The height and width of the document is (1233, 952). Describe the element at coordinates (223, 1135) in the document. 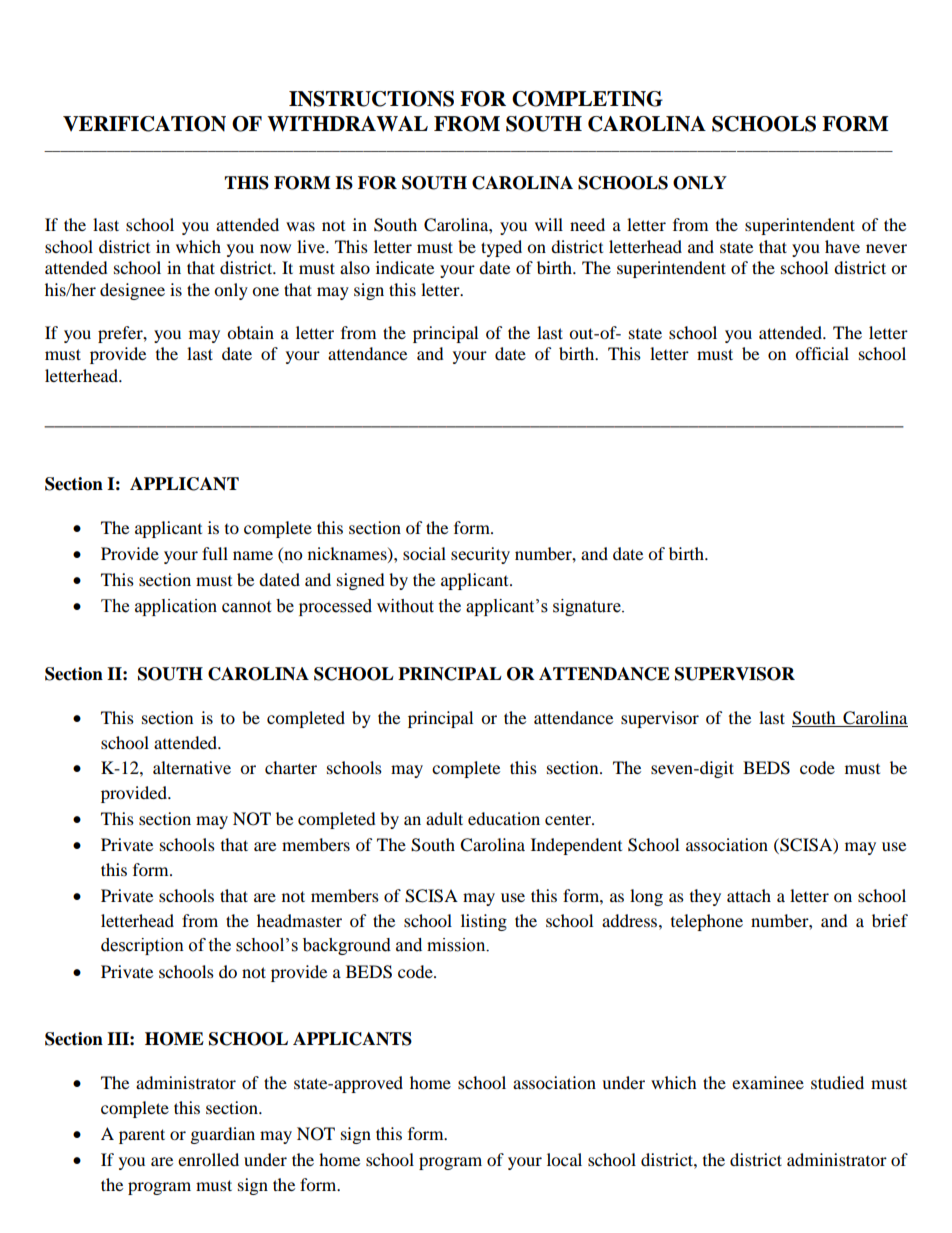

I see `guardian` at that location.
